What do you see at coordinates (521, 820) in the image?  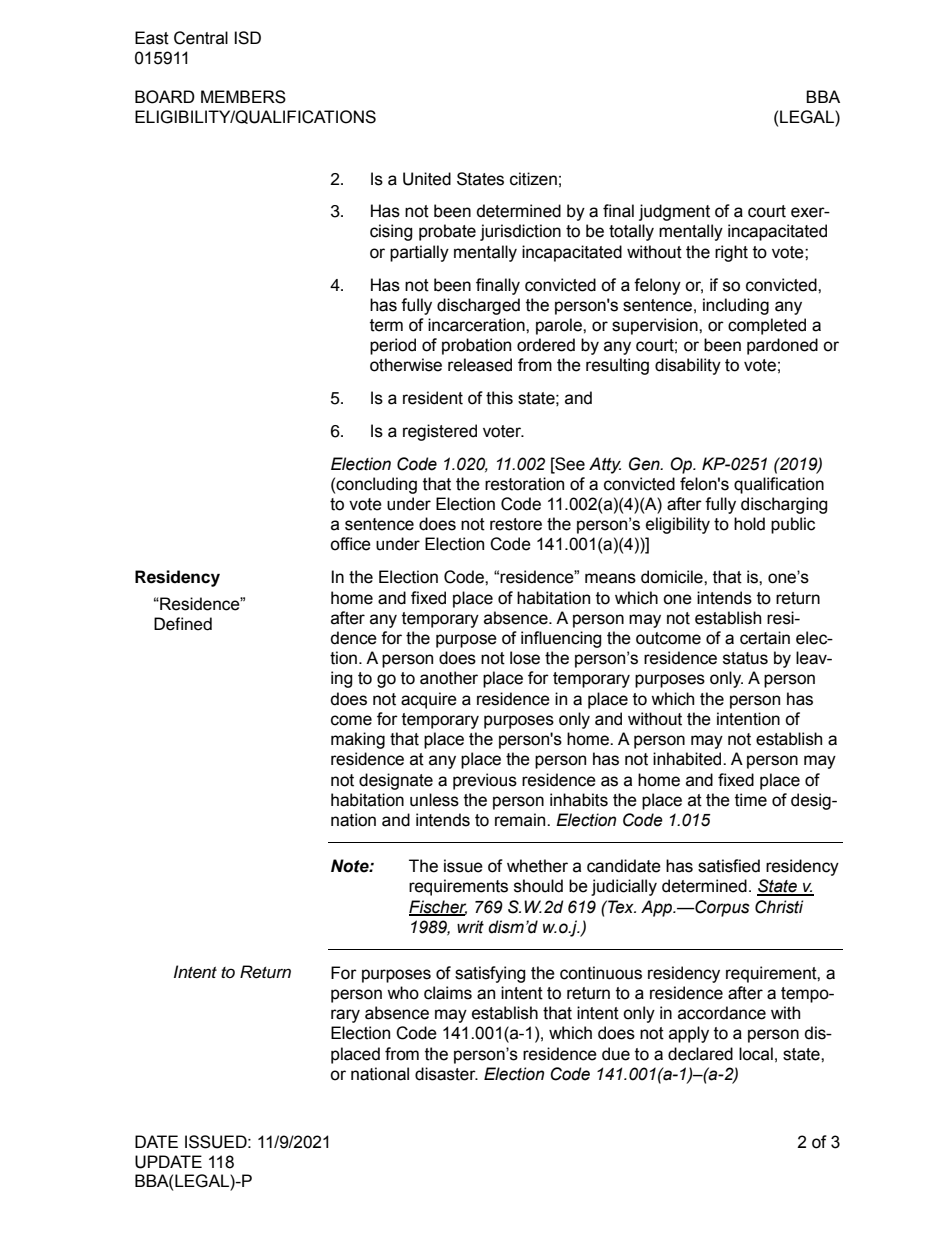 I see `remain` at bounding box center [521, 820].
